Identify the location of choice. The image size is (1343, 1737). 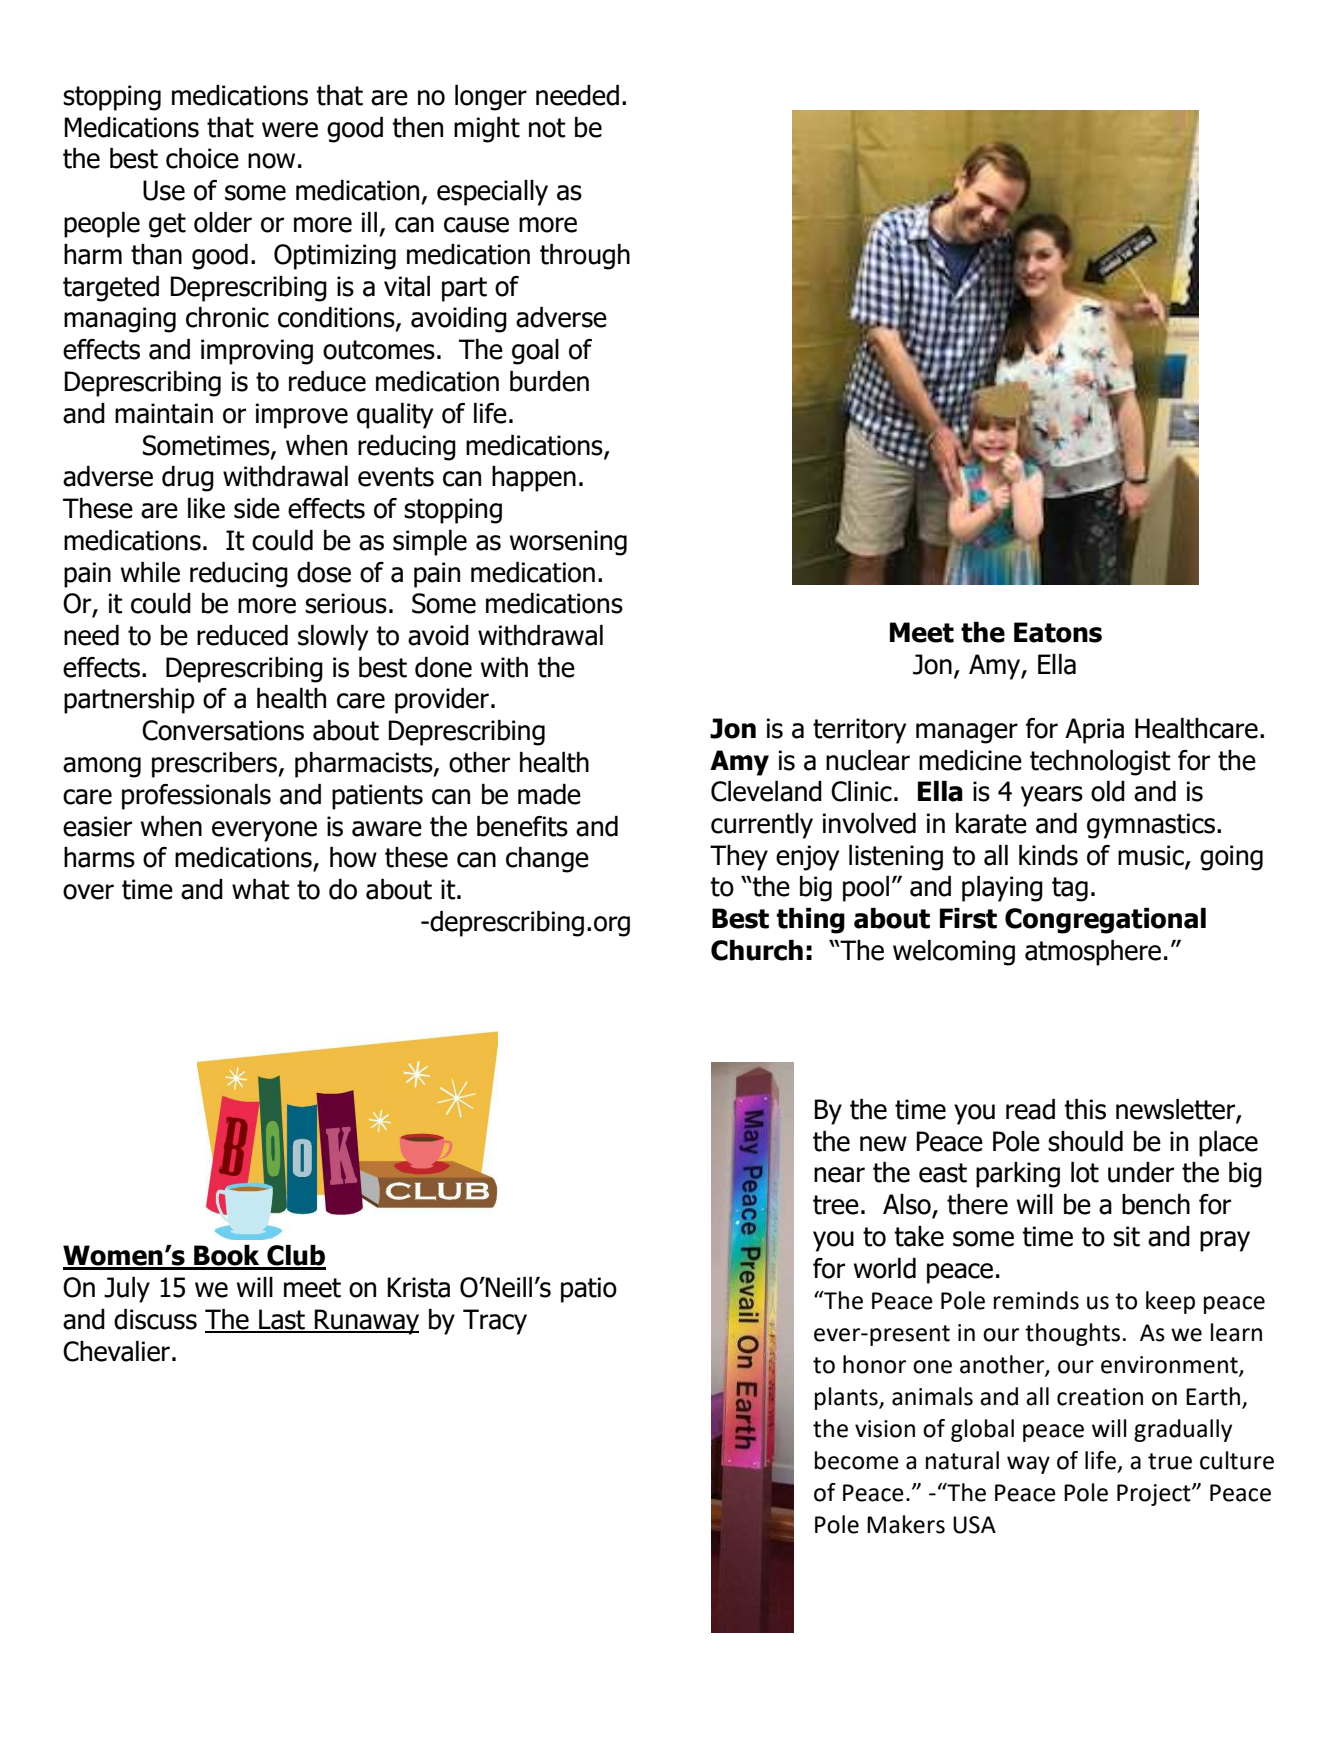
(202, 158).
